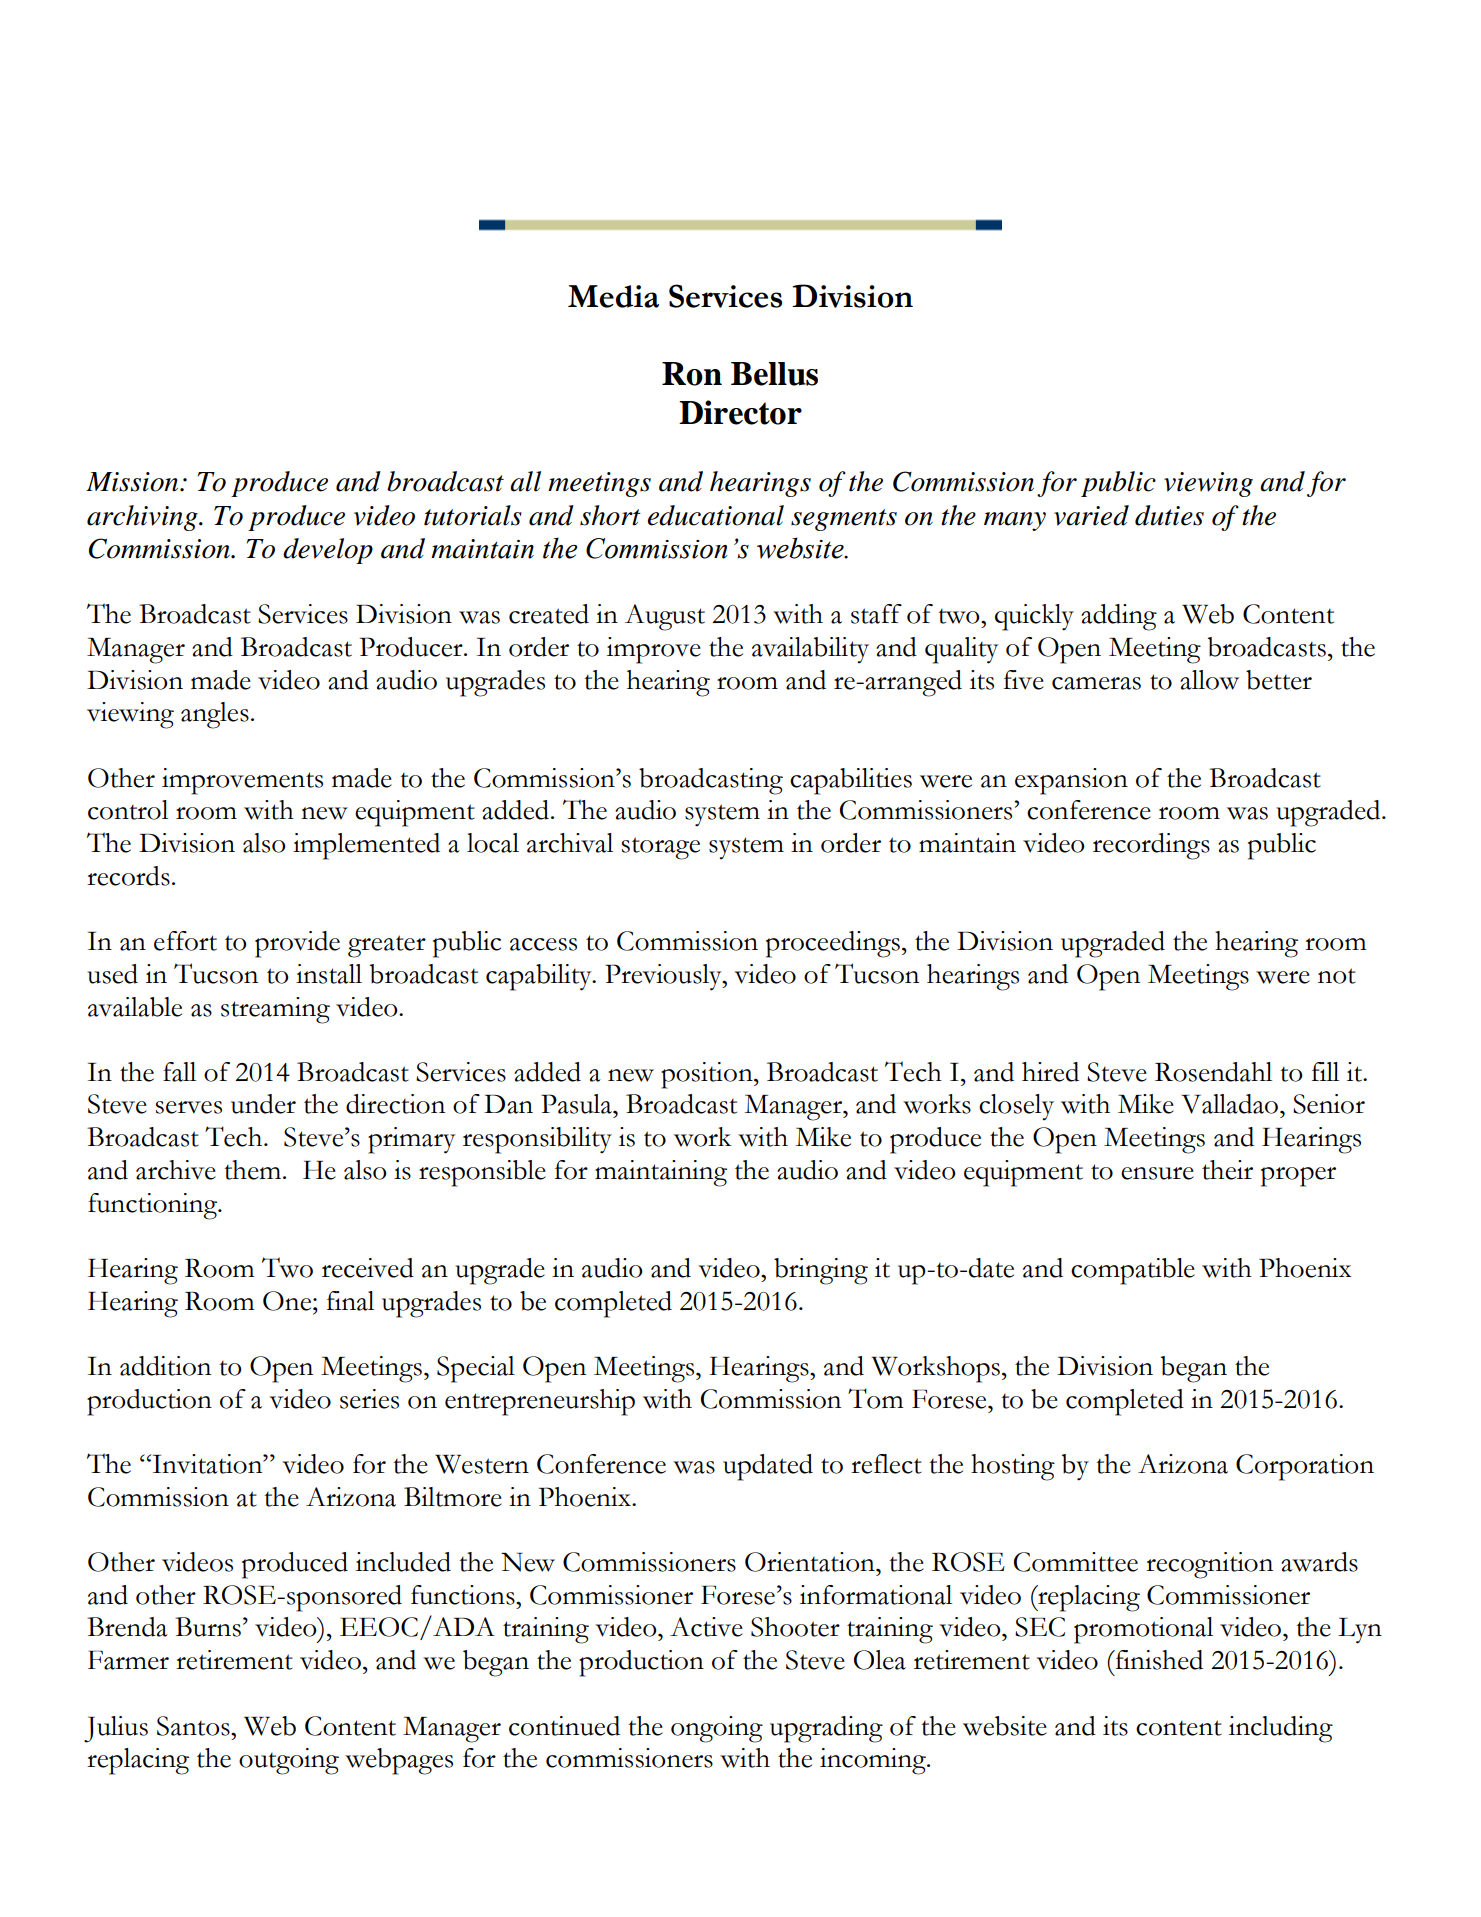 The width and height of the document is (1481, 1917). I want to click on position, so click(708, 1075).
